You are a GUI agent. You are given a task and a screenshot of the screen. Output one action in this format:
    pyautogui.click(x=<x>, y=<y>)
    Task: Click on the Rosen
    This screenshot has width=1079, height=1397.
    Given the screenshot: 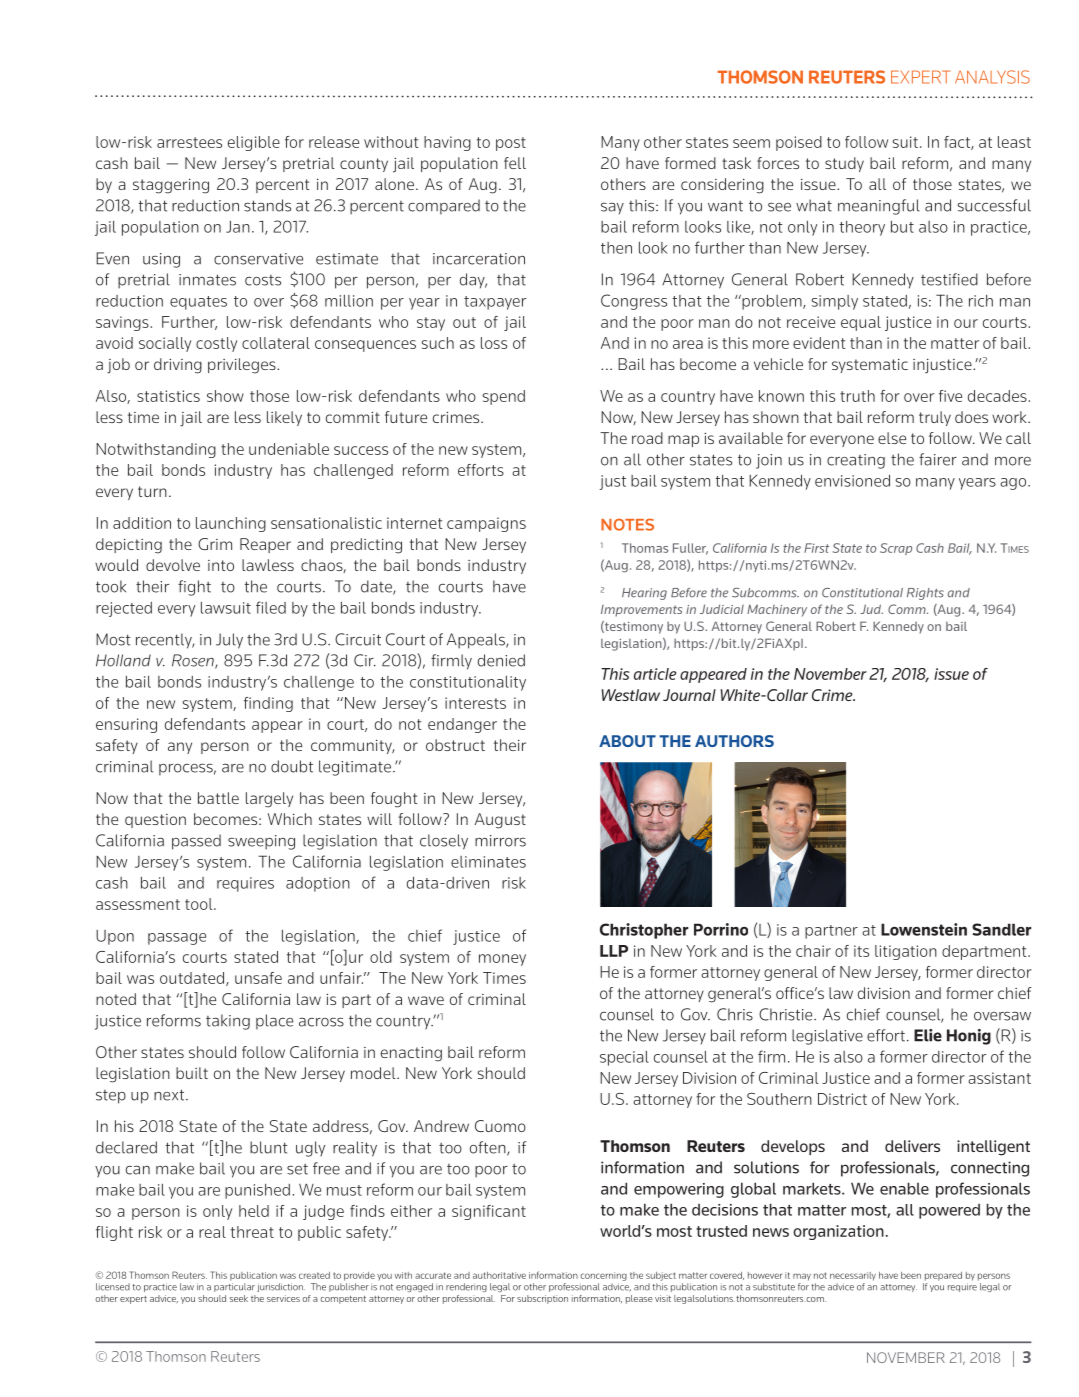 What is the action you would take?
    pyautogui.click(x=194, y=661)
